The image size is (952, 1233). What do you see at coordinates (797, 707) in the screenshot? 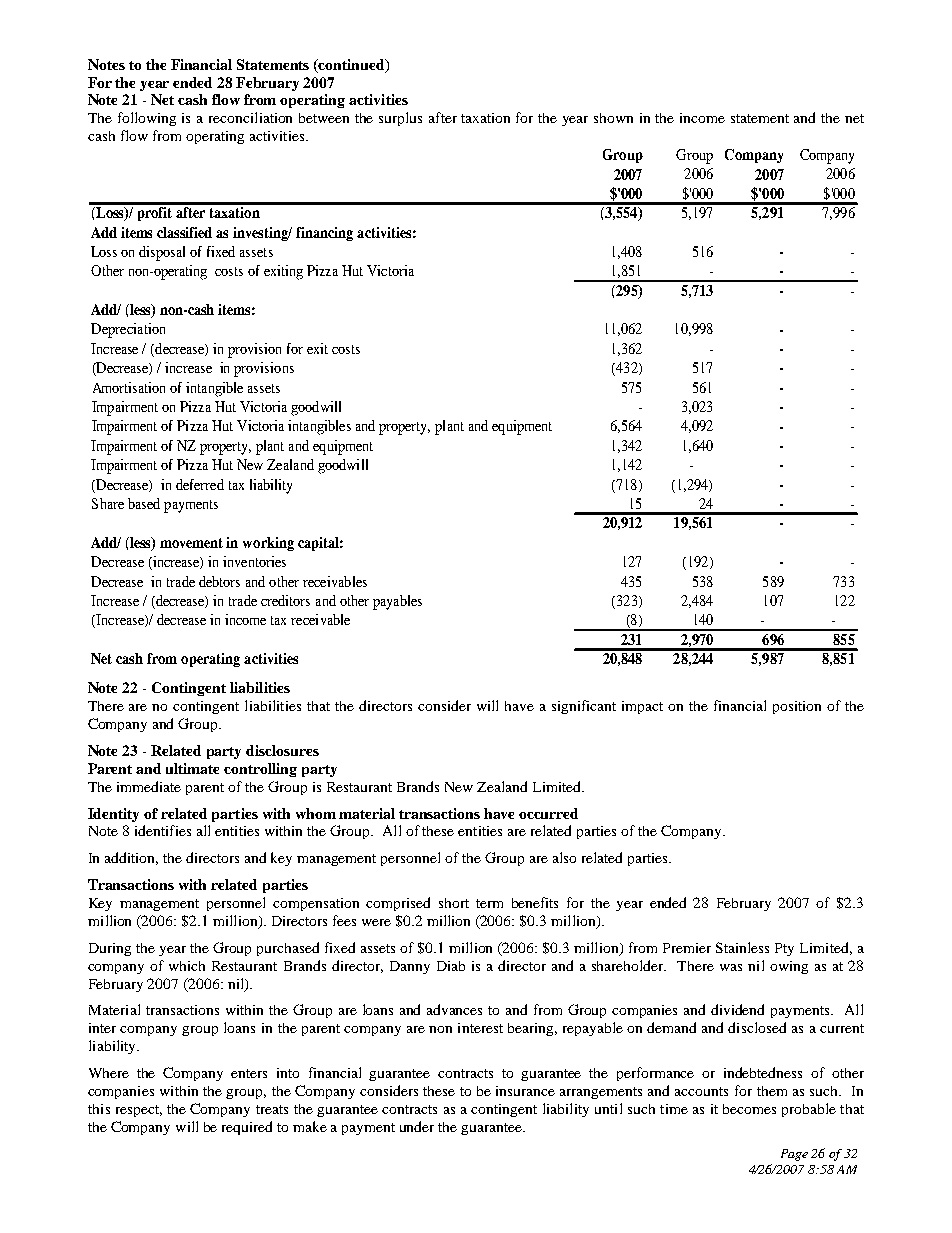
I see `position` at bounding box center [797, 707].
